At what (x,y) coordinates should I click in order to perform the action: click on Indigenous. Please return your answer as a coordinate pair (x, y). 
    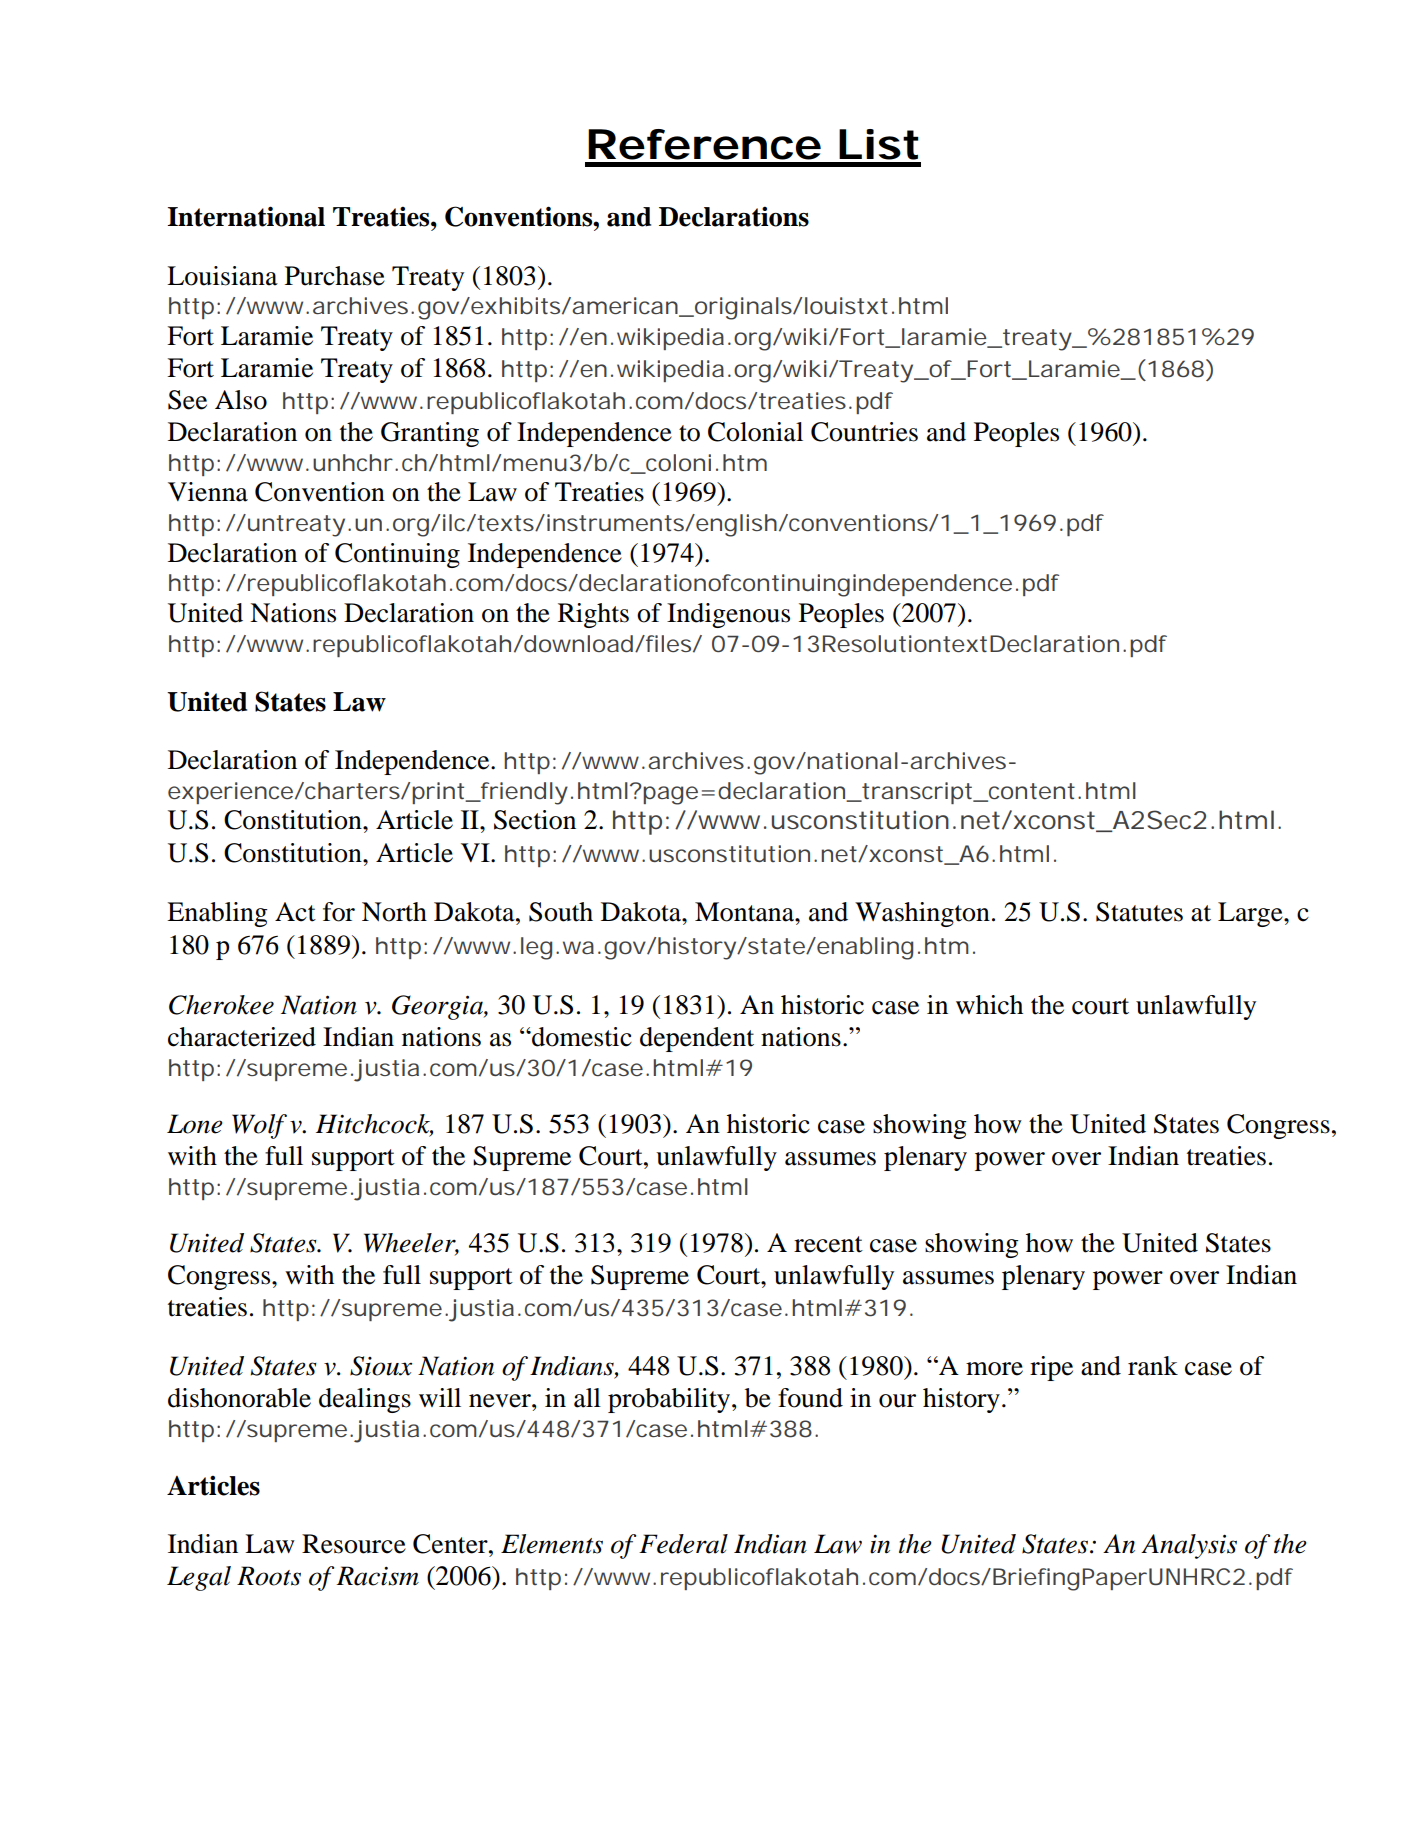
    Looking at the image, I should click on (728, 615).
